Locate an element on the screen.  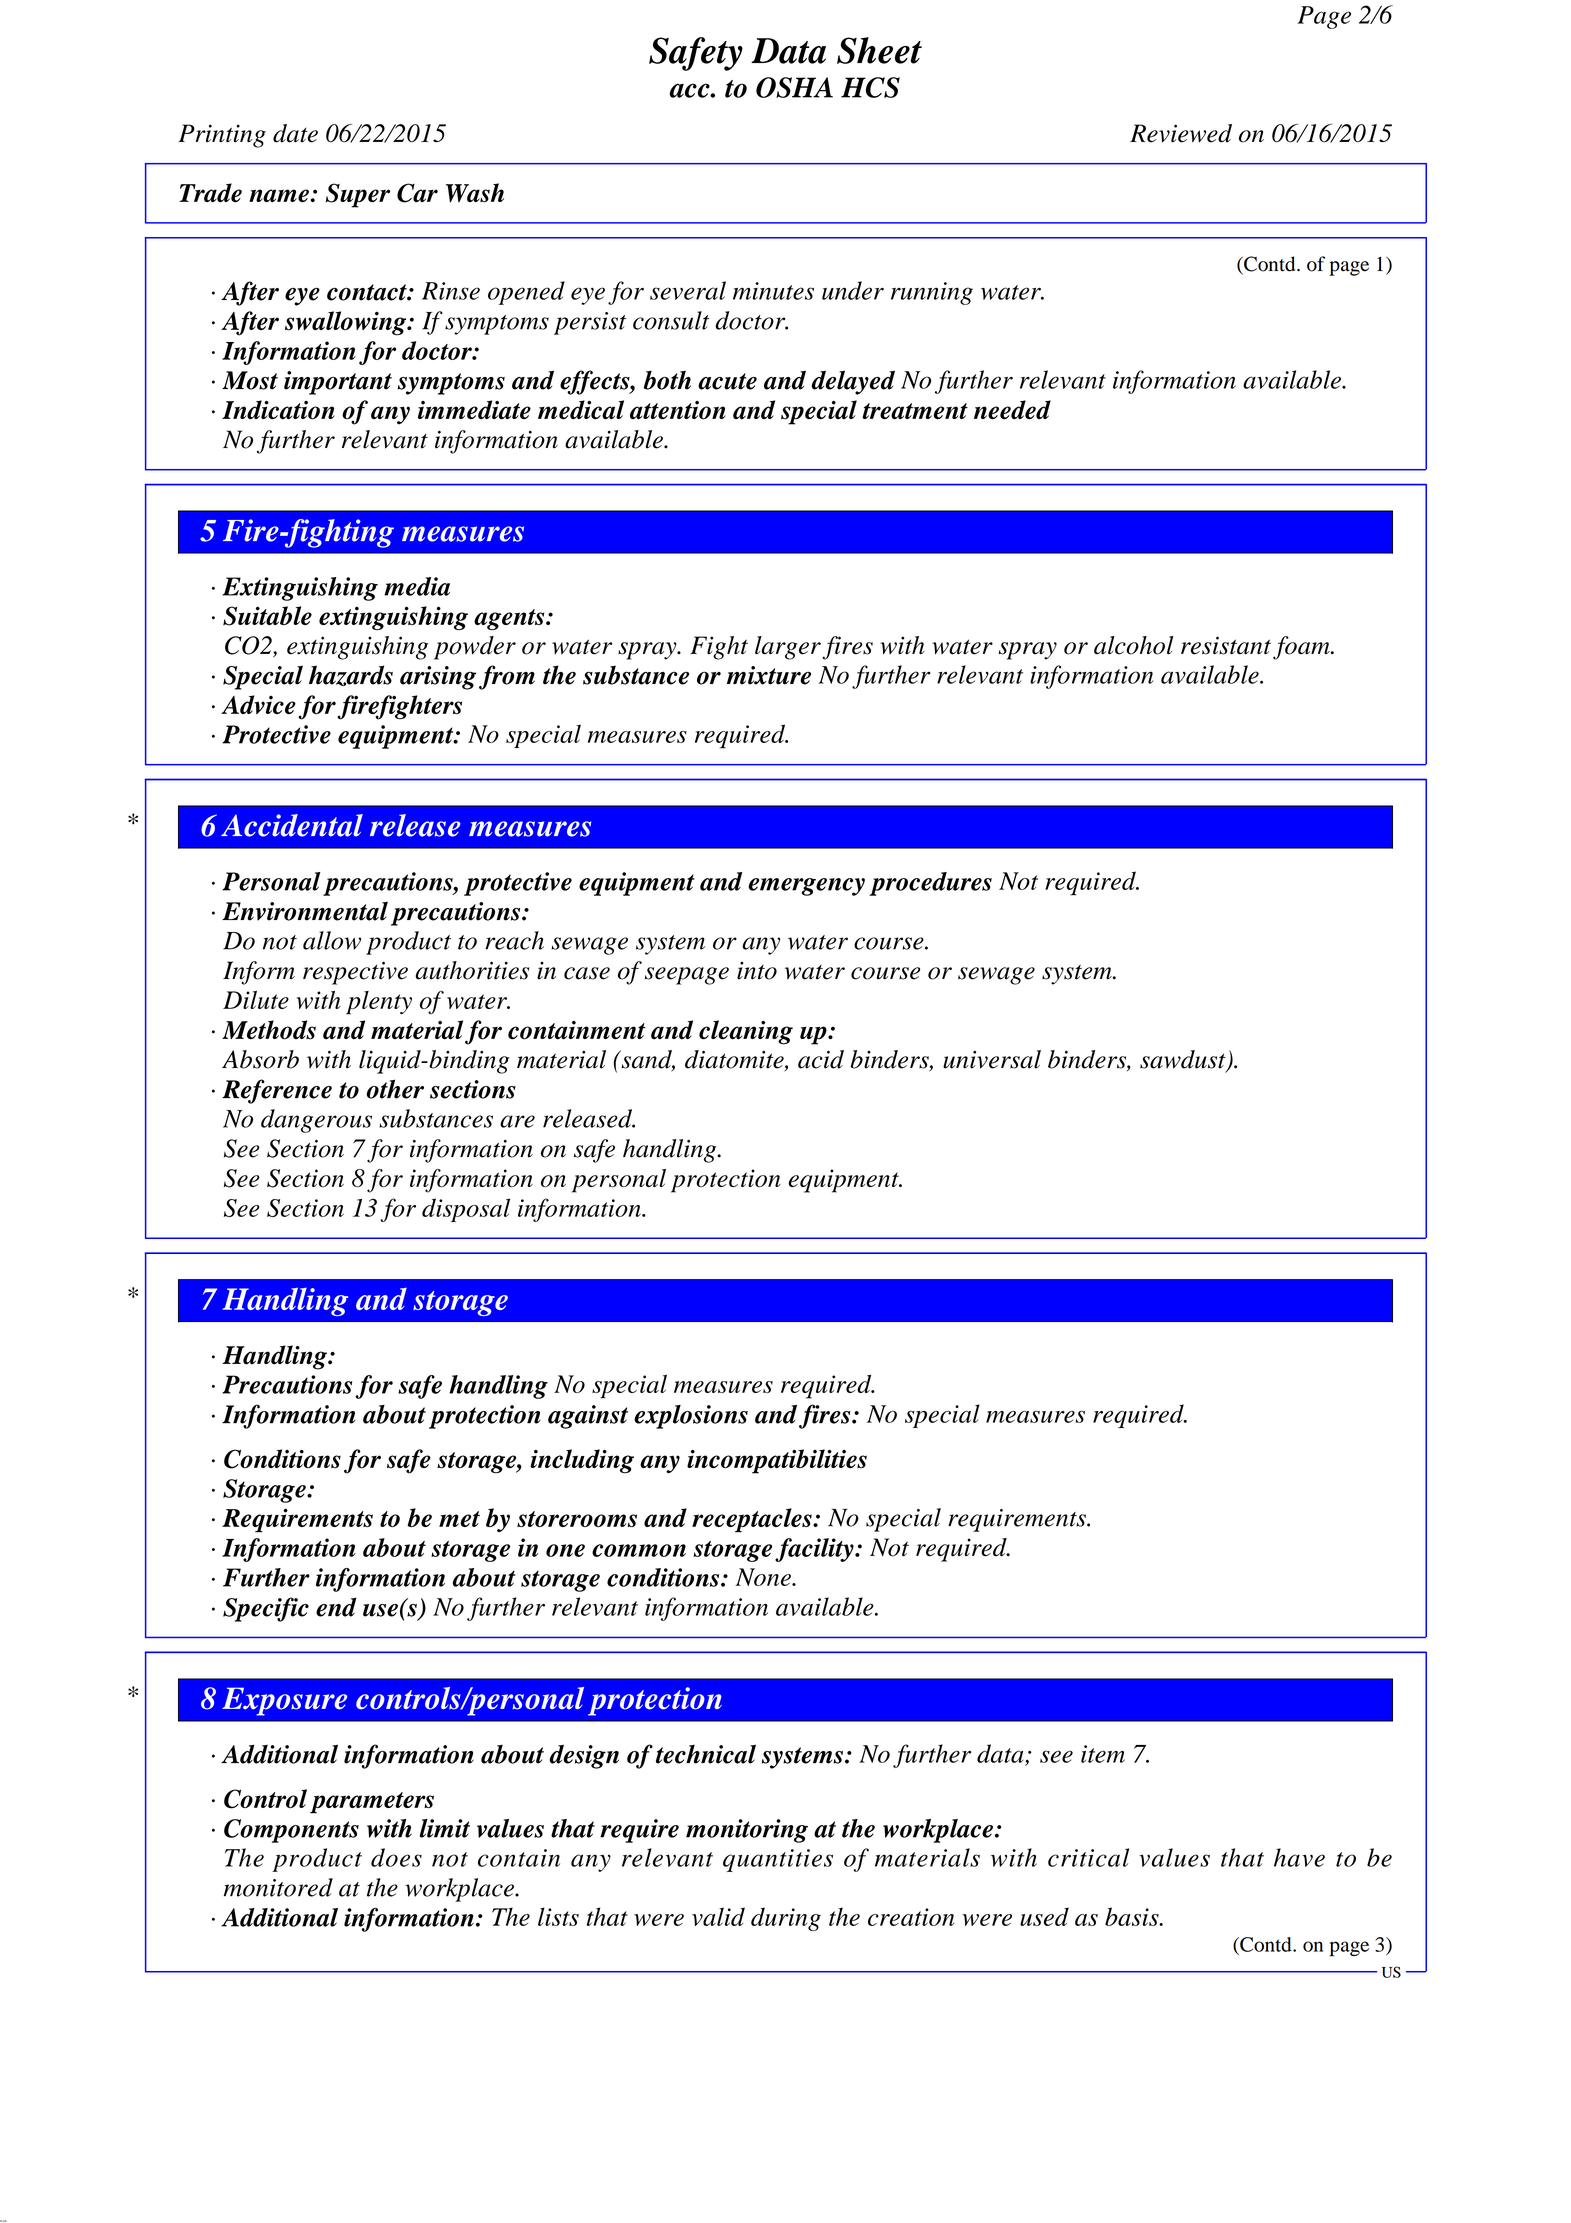
into is located at coordinates (757, 971).
